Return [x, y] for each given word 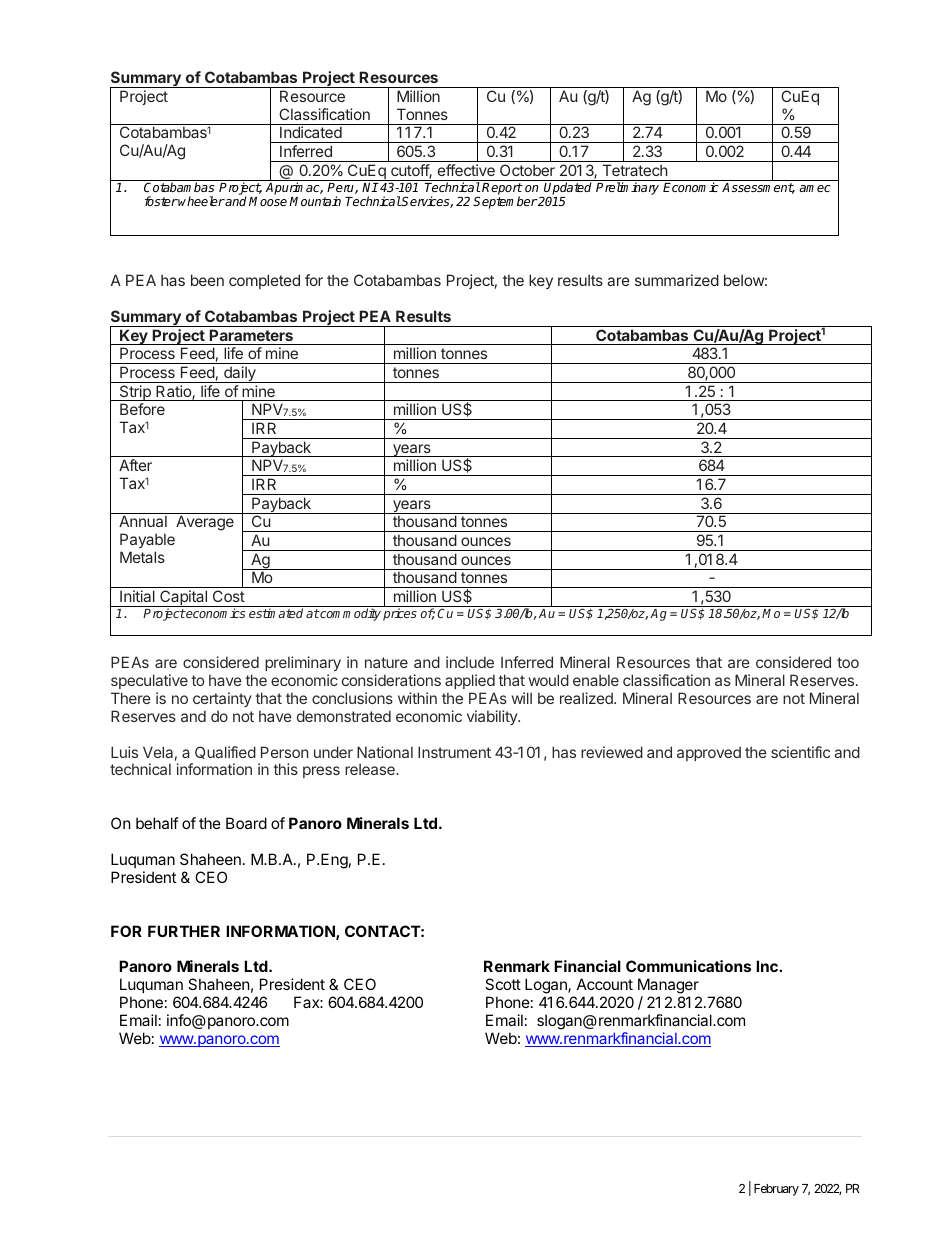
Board [246, 823]
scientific [800, 752]
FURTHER [184, 931]
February [776, 1190]
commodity [350, 614]
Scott [503, 984]
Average [205, 523]
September [505, 202]
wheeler [201, 201]
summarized [677, 280]
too [848, 662]
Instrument [454, 752]
